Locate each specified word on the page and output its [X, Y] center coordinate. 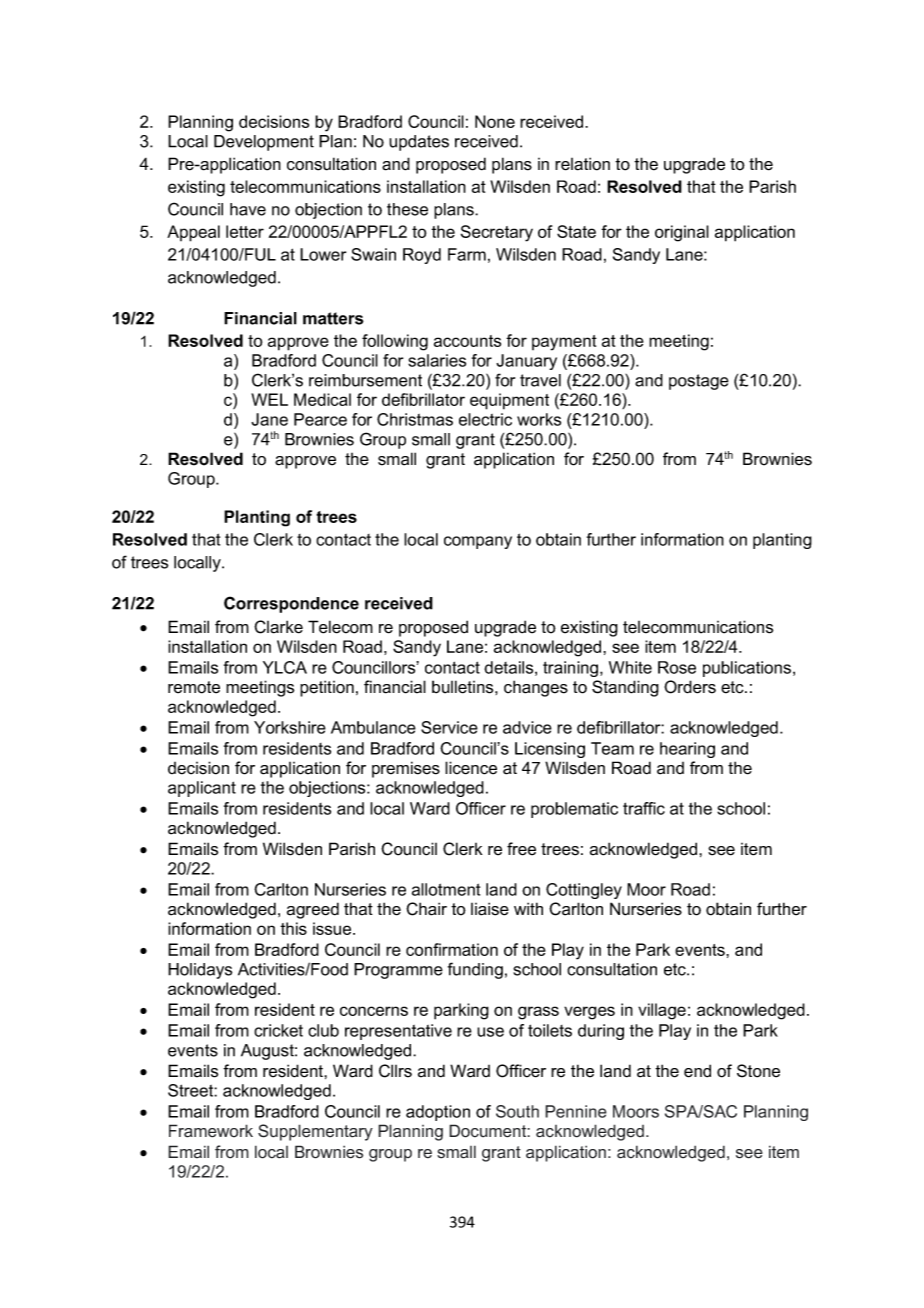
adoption [438, 1113]
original [682, 233]
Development [264, 143]
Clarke [278, 627]
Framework [211, 1131]
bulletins [464, 687]
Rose [677, 667]
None [495, 121]
